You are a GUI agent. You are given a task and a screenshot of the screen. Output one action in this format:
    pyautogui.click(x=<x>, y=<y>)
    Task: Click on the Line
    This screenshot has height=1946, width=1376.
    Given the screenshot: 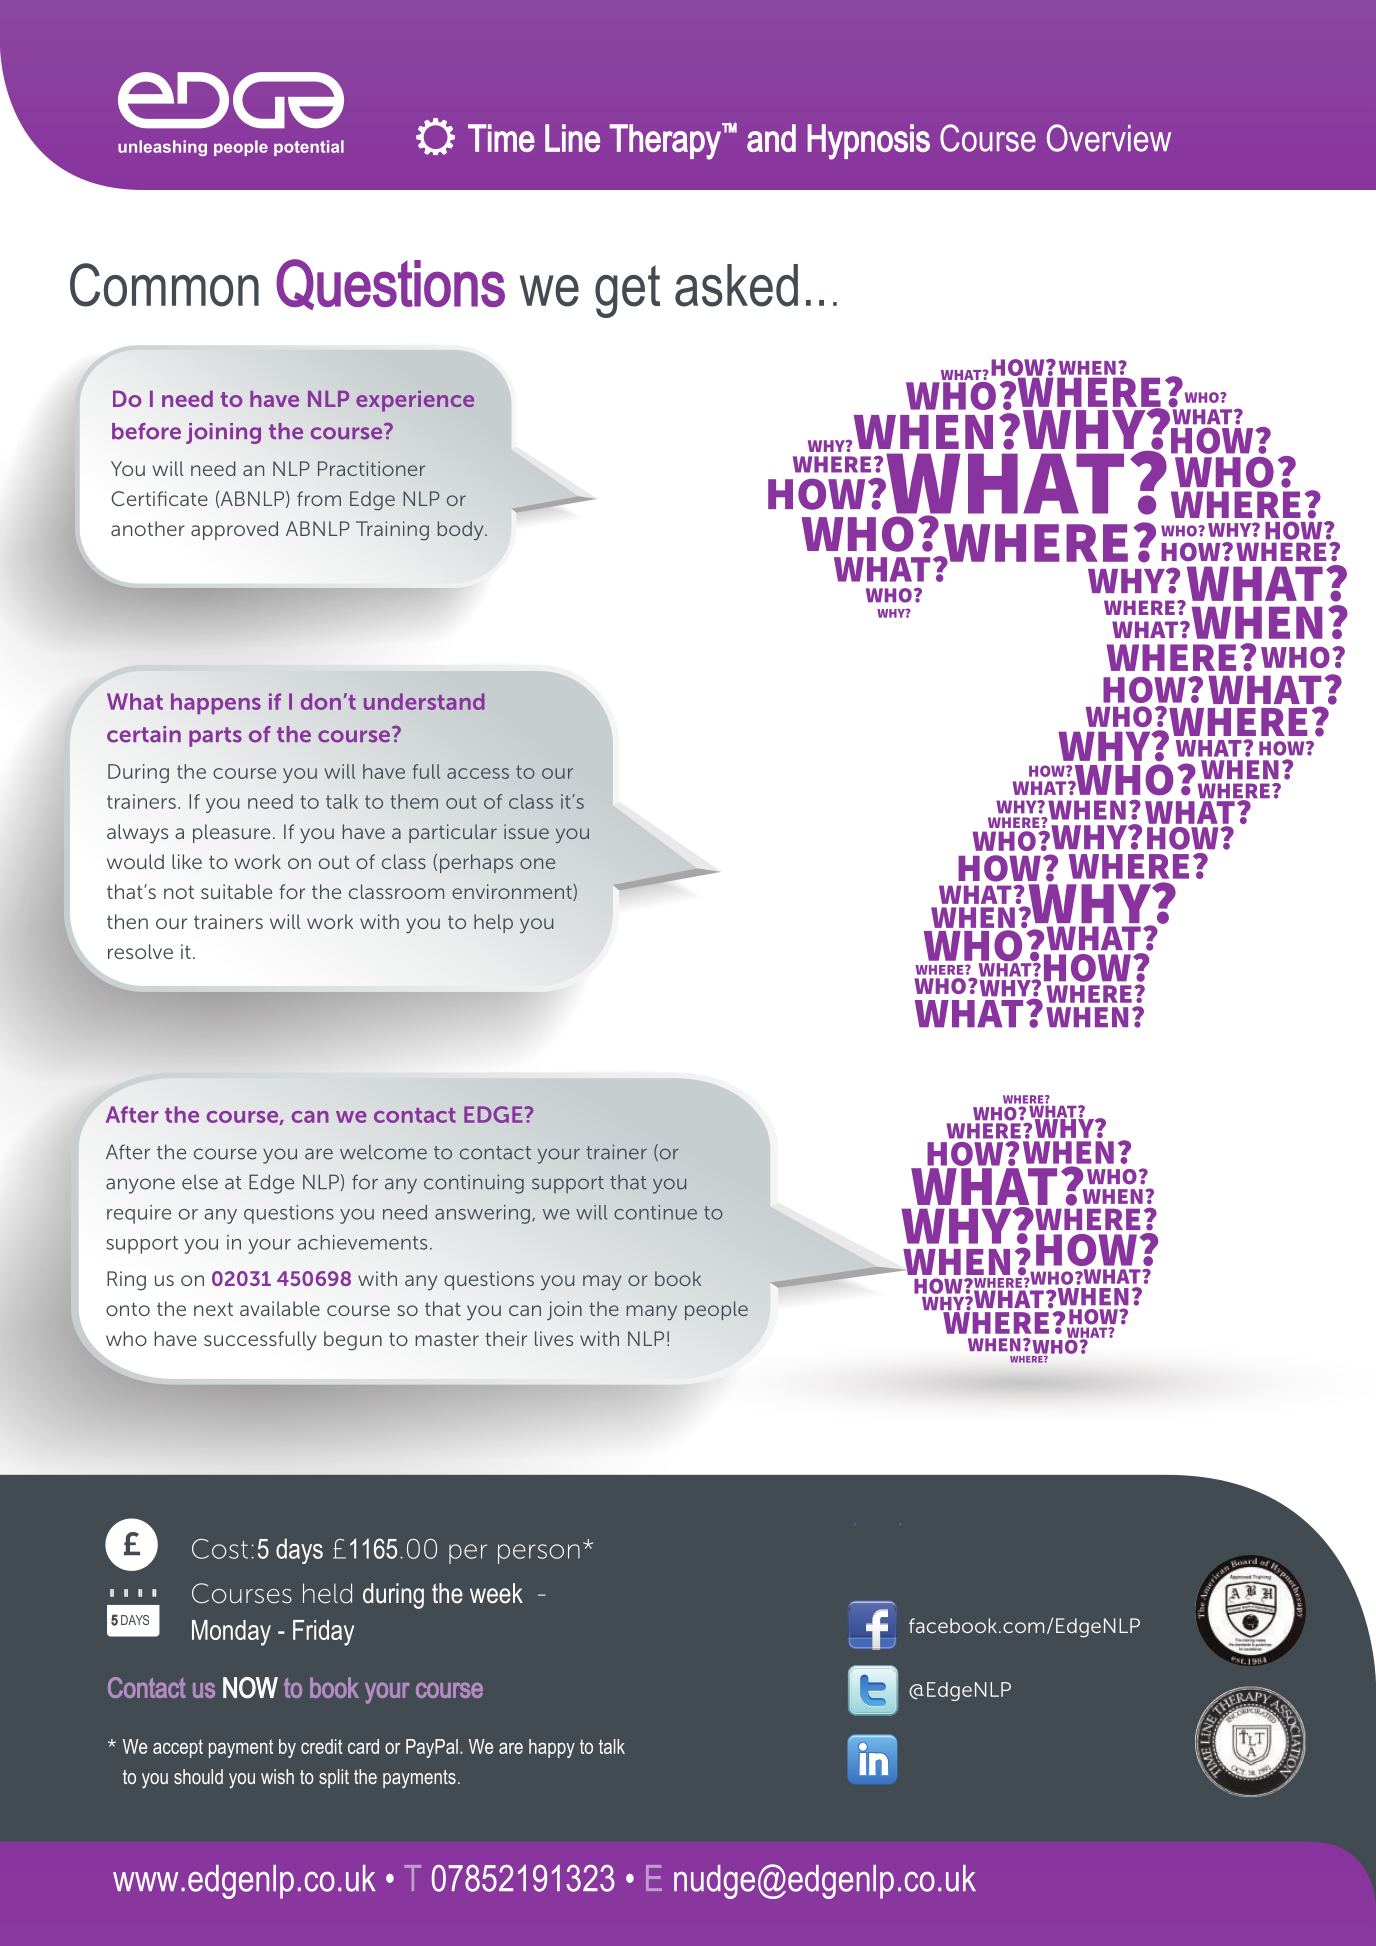 What is the action you would take?
    pyautogui.click(x=572, y=138)
